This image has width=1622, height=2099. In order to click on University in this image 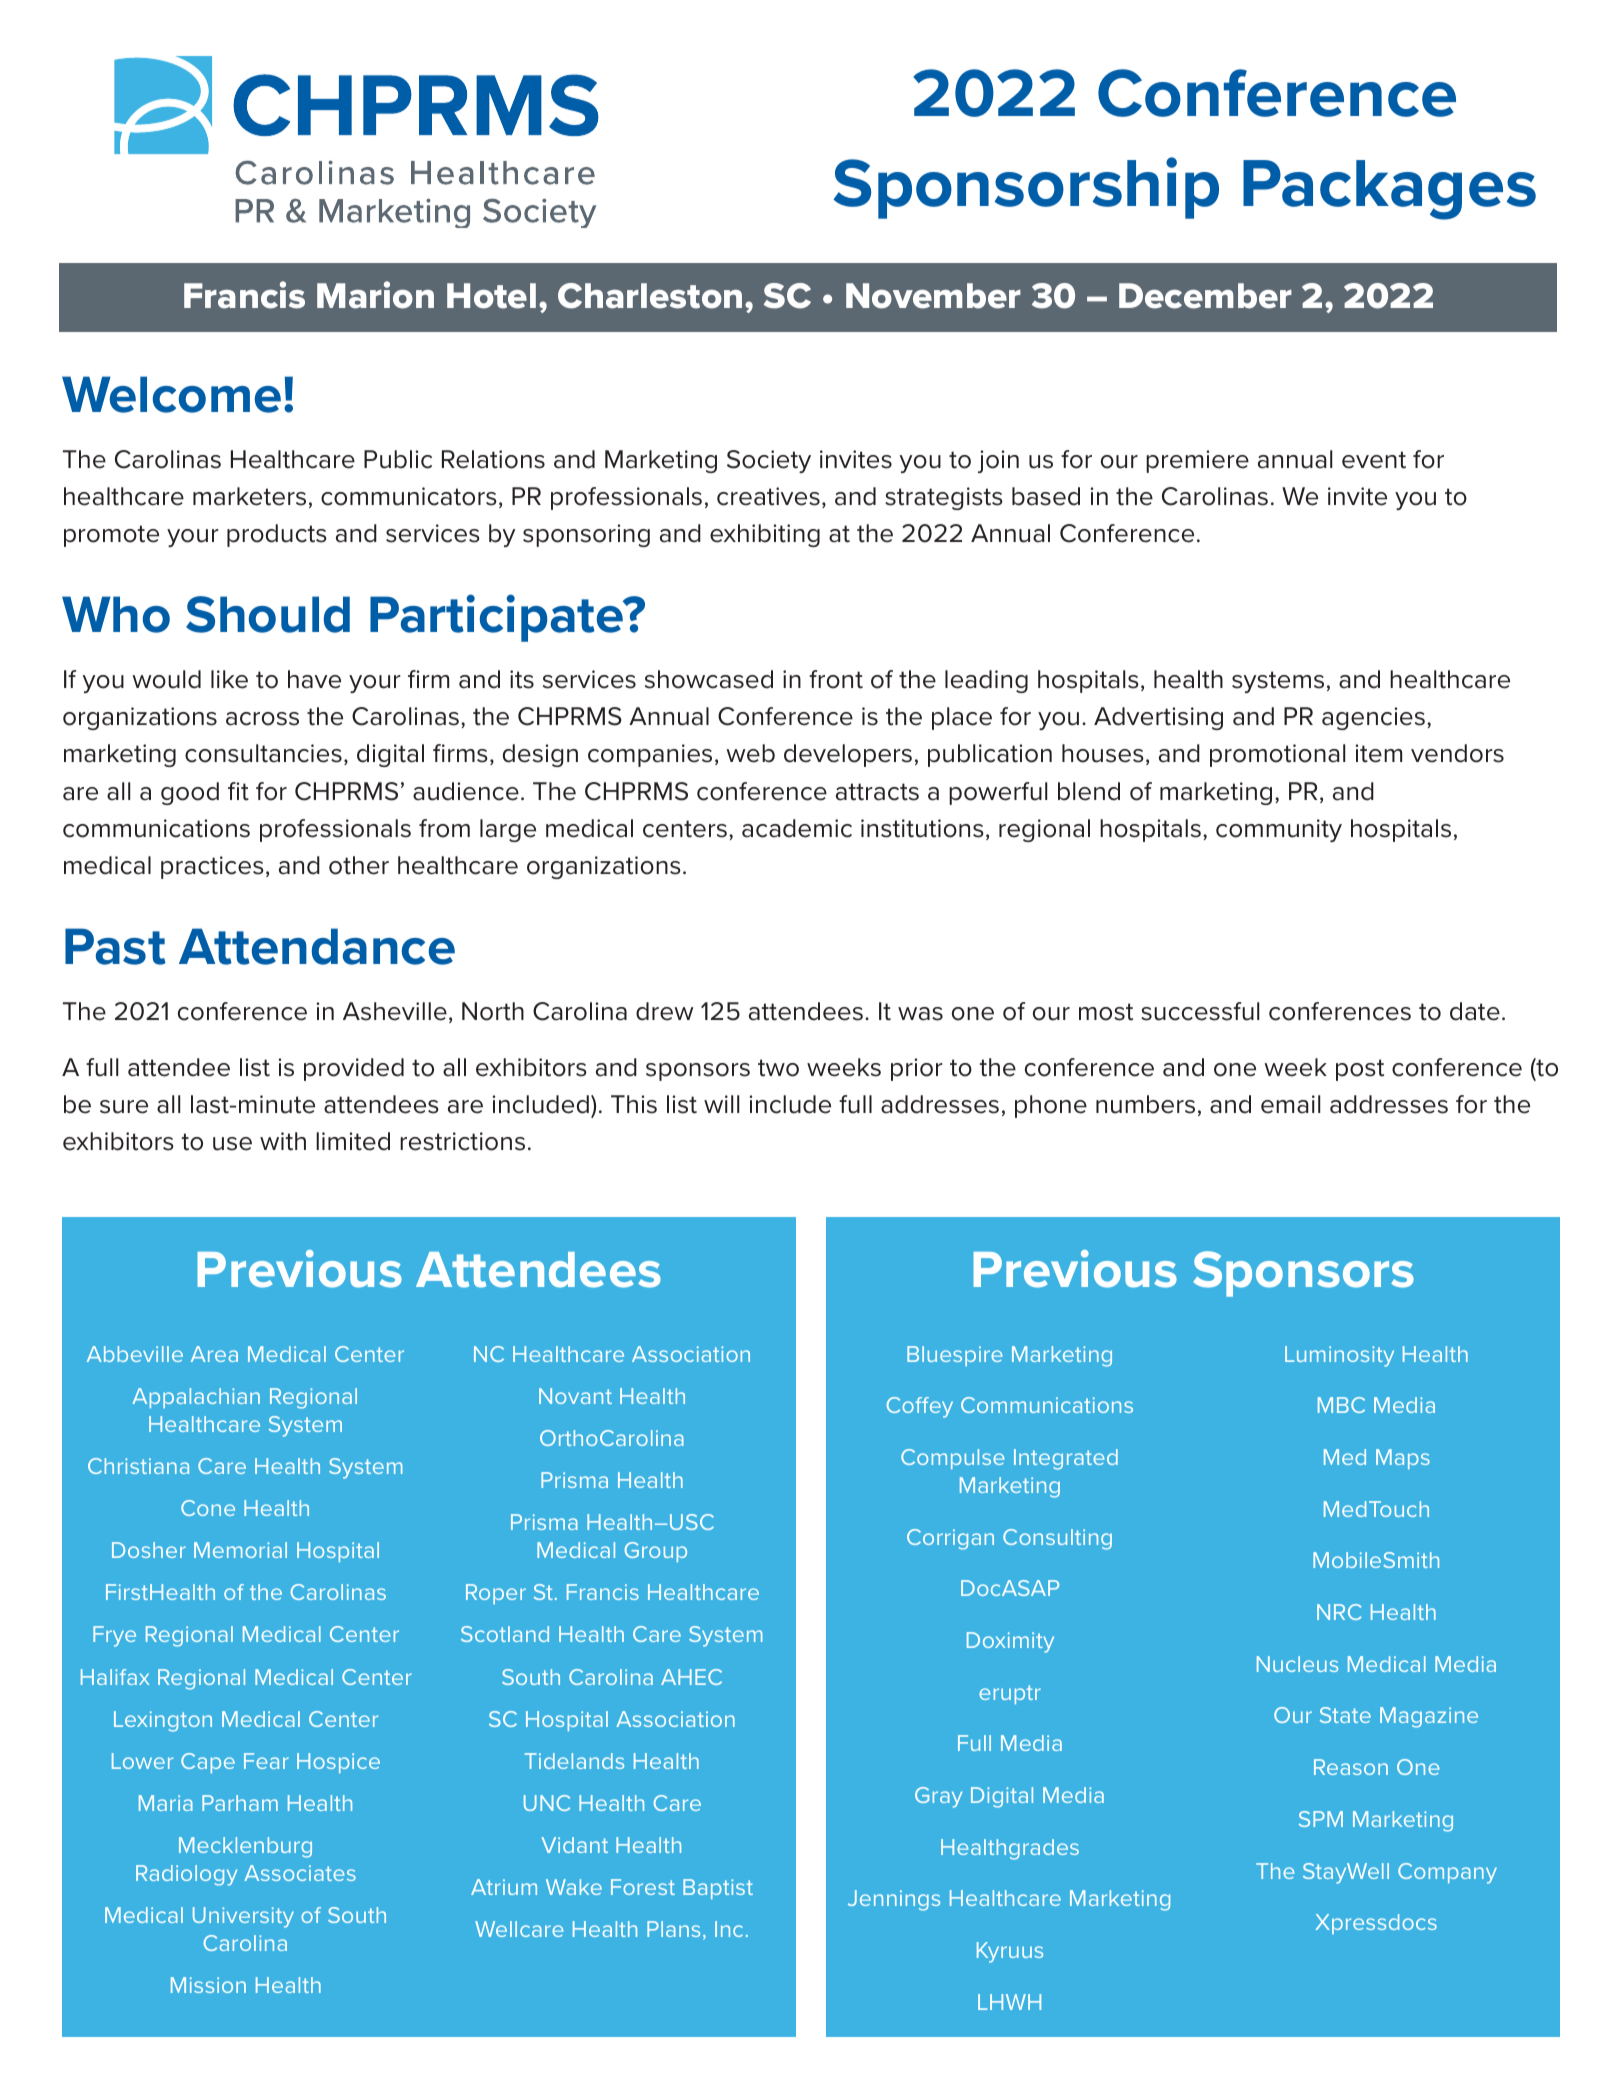, I will do `click(243, 1917)`.
